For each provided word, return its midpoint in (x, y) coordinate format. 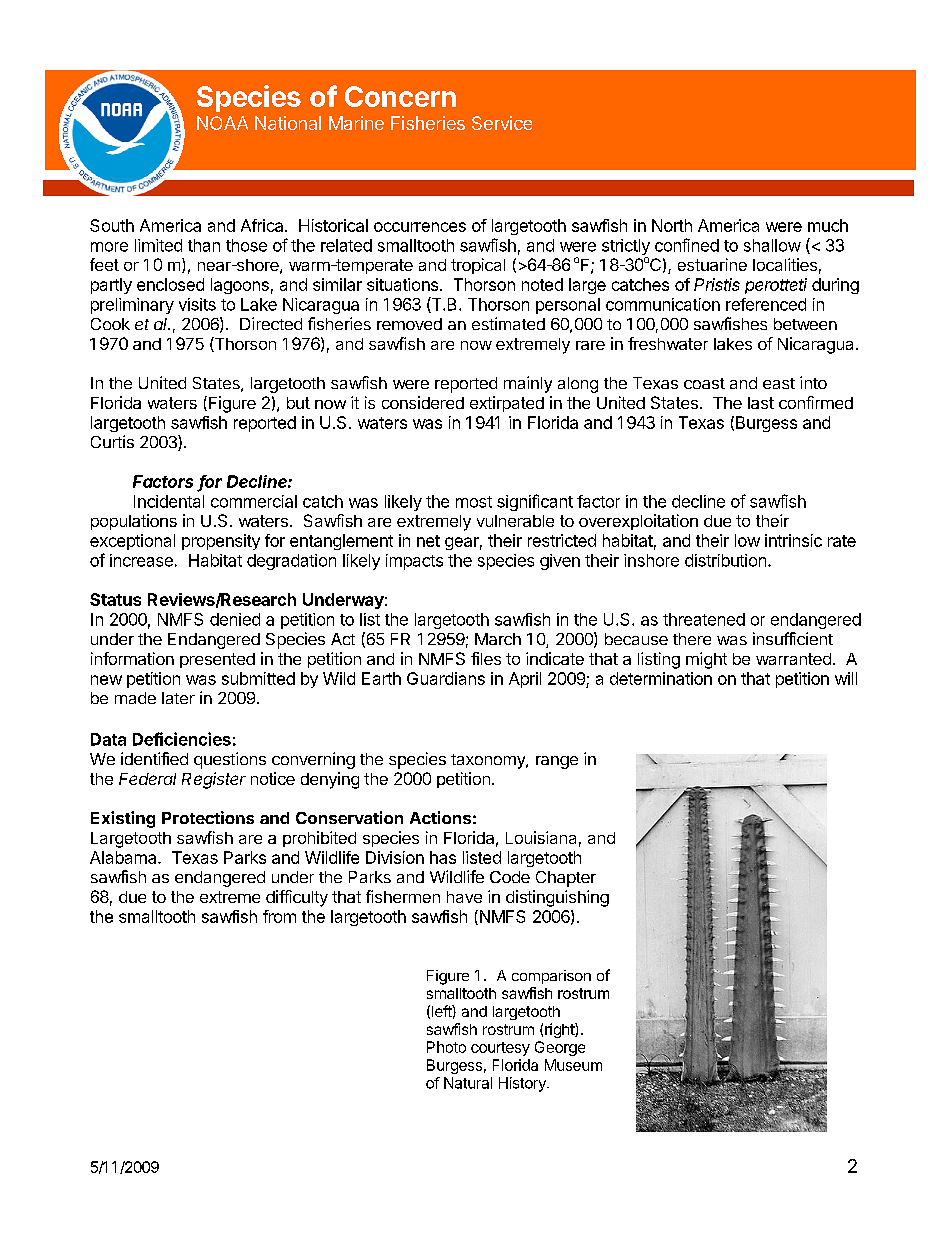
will (846, 678)
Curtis (112, 441)
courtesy (500, 1049)
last (761, 403)
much (828, 225)
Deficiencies (182, 739)
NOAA (222, 123)
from (279, 916)
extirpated (507, 404)
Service (502, 123)
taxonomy (489, 761)
